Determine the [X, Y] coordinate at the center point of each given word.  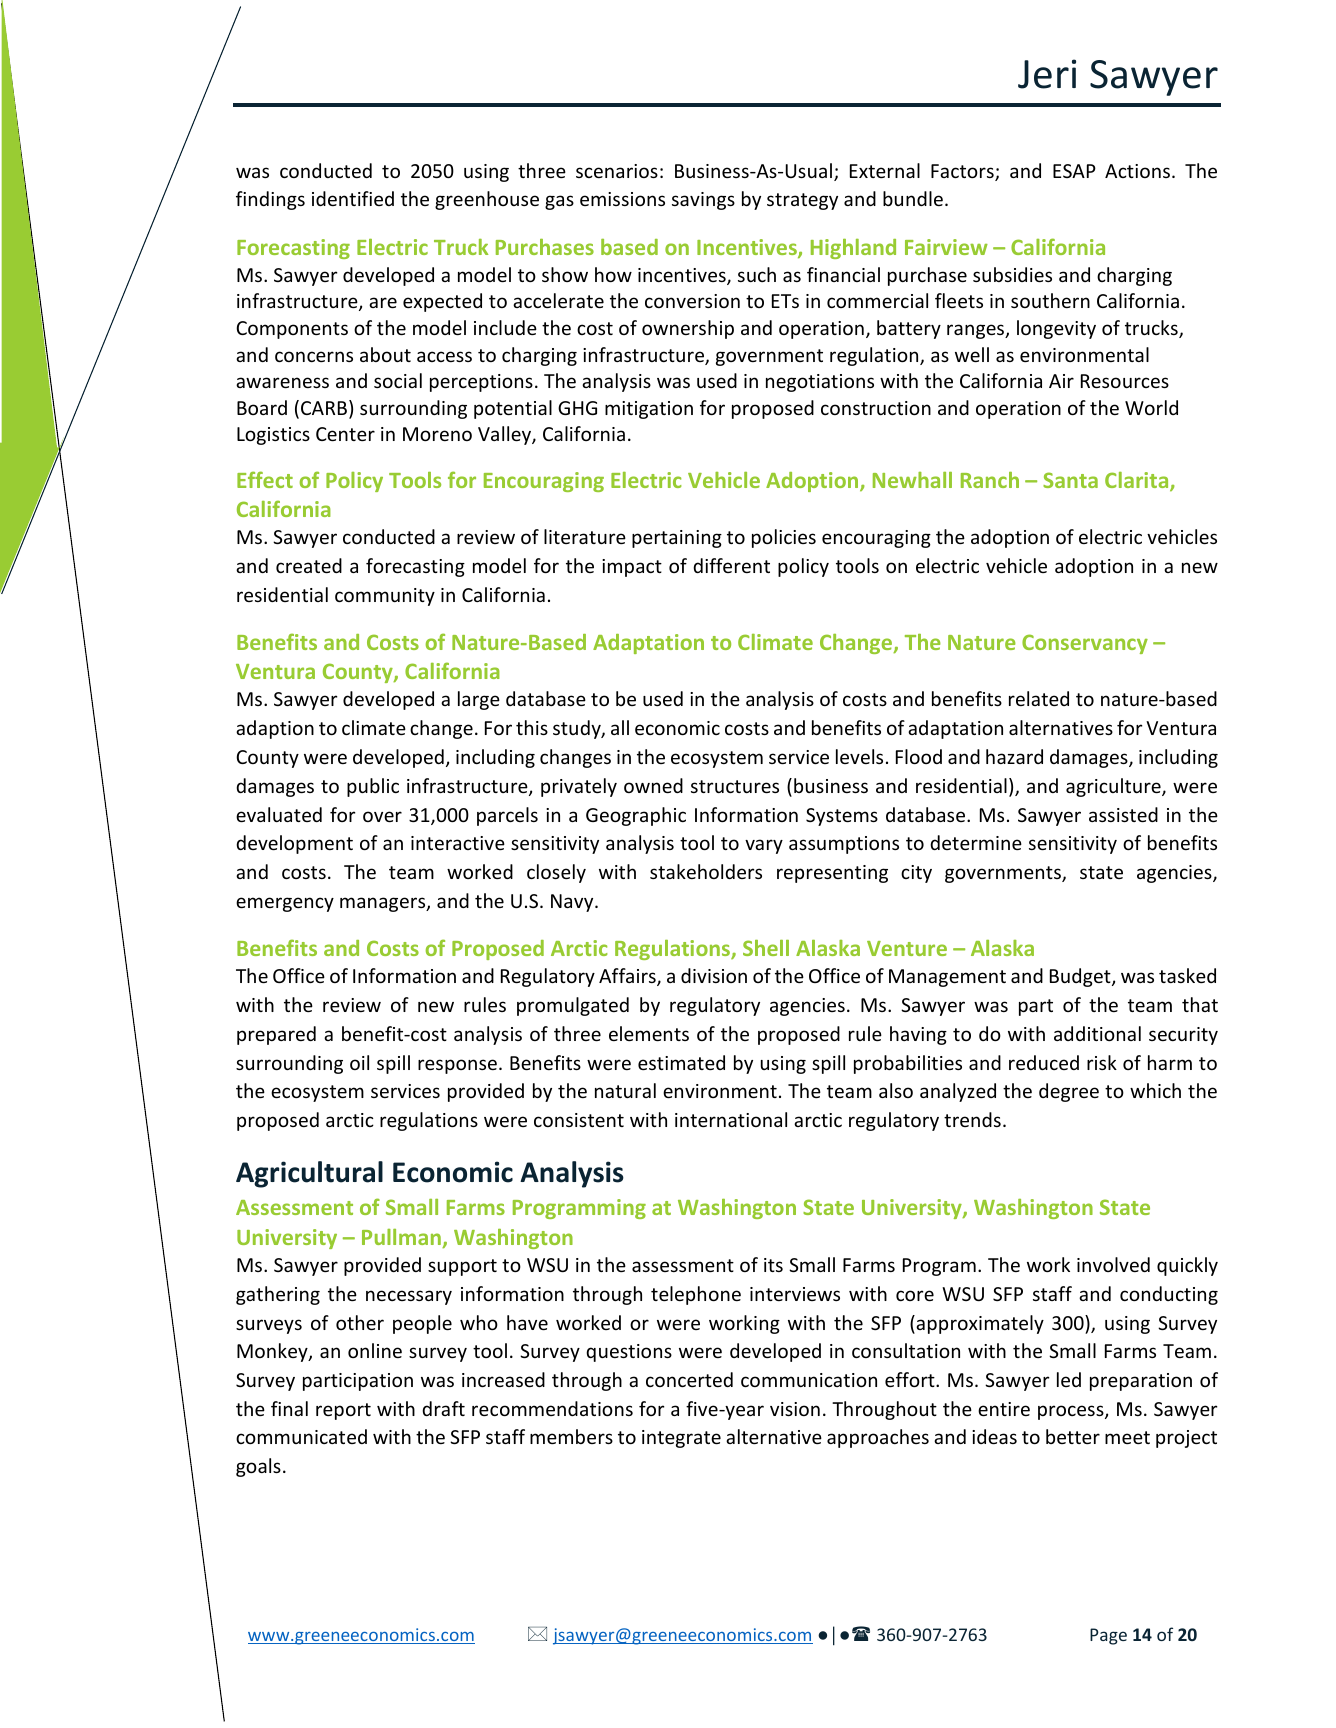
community [385, 597]
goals [258, 1467]
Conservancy [1085, 644]
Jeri [1047, 74]
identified [353, 198]
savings [703, 201]
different [731, 565]
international [731, 1119]
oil [359, 1062]
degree [1069, 1092]
